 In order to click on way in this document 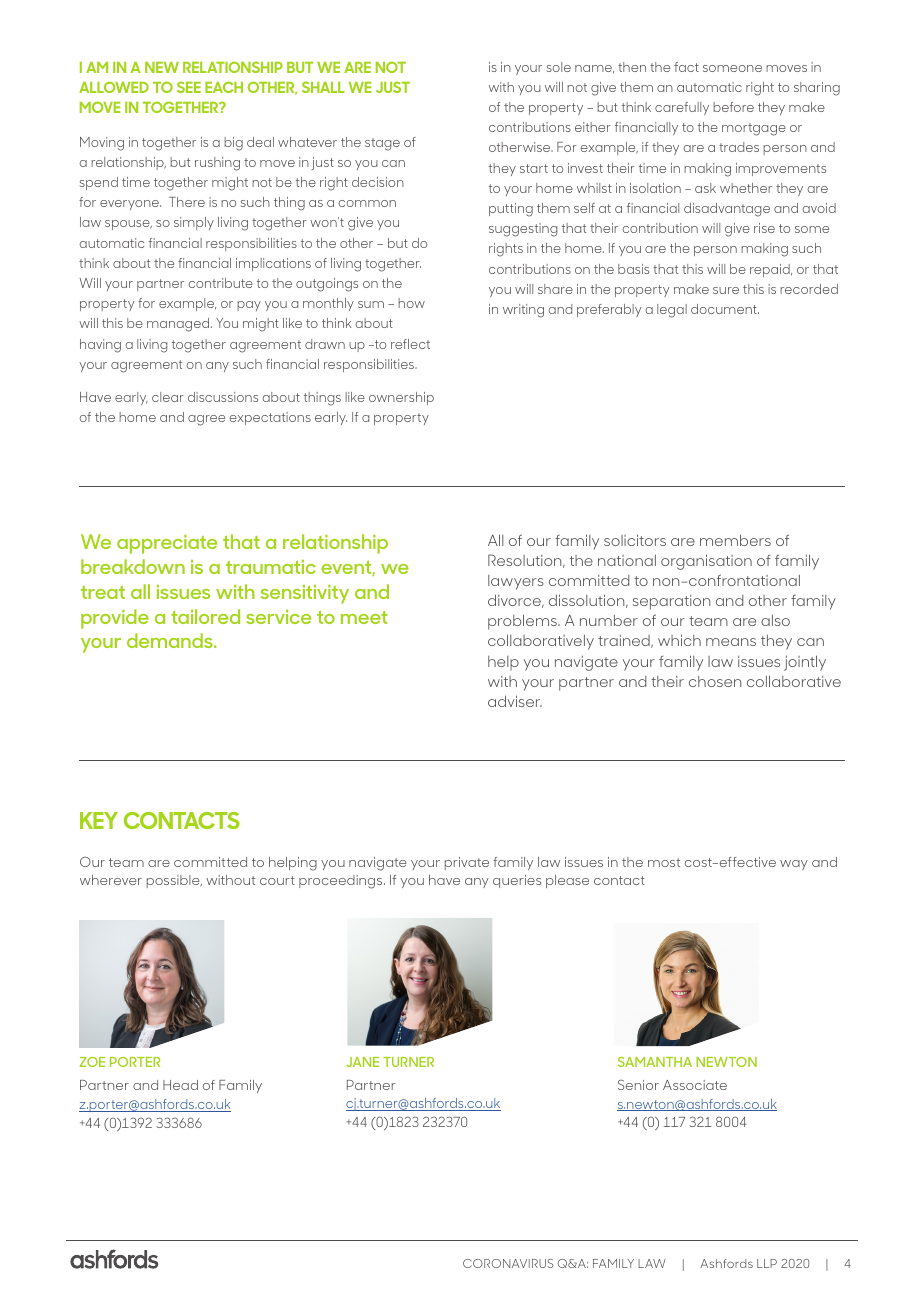, I will do `click(794, 865)`.
